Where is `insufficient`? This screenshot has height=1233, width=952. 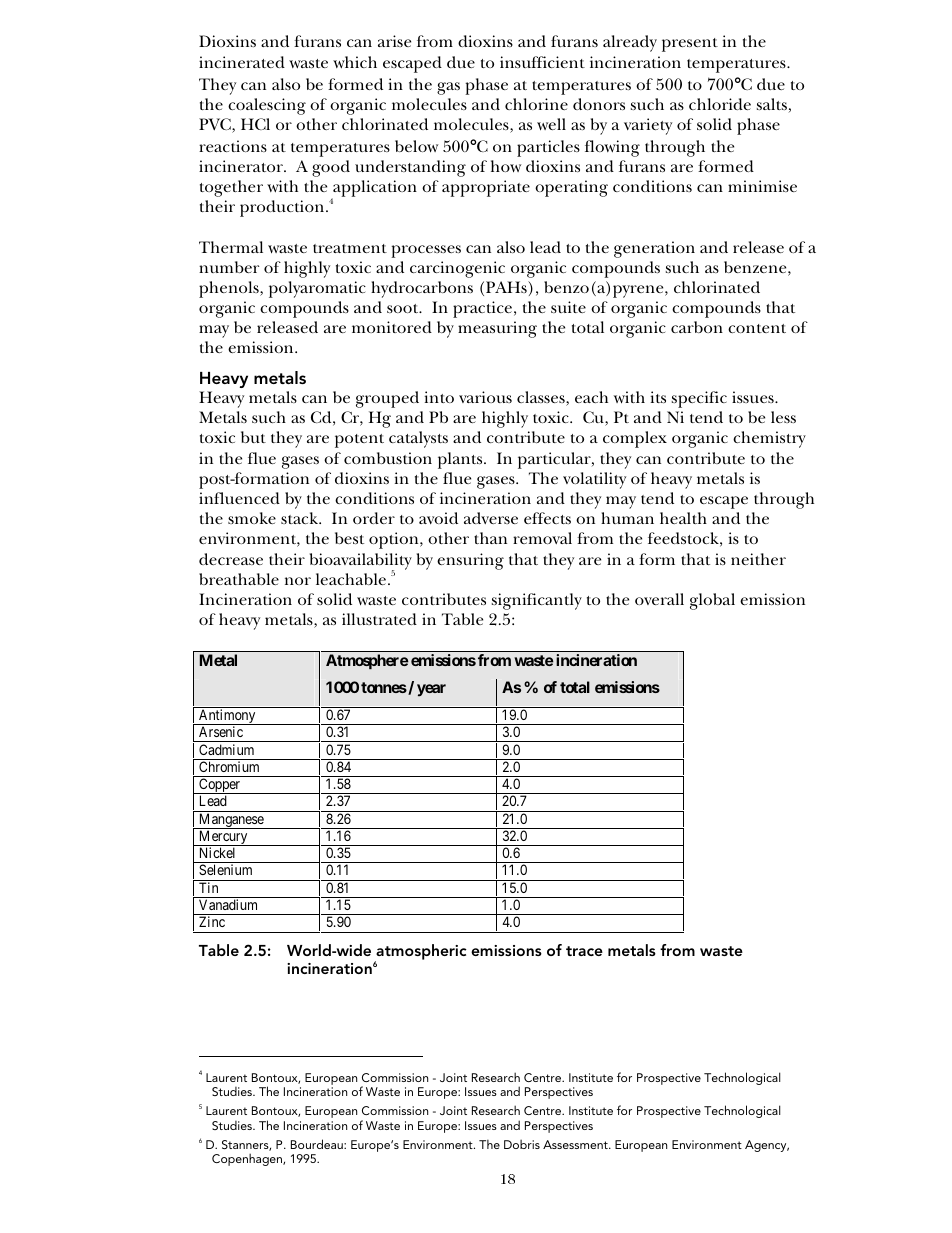
insufficient is located at coordinates (542, 62).
